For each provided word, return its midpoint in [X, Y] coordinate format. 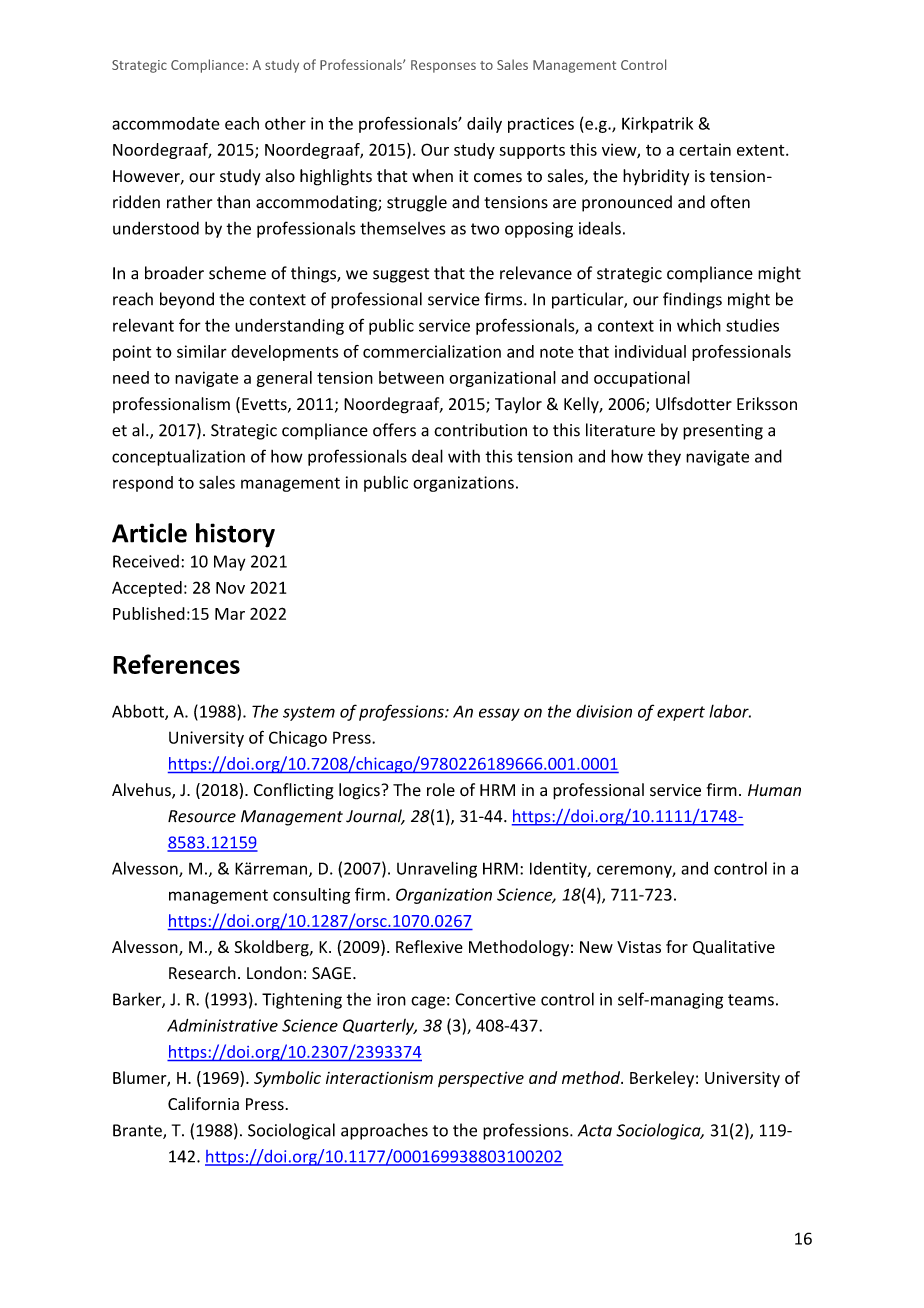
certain [705, 149]
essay [499, 714]
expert [681, 713]
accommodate [166, 123]
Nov [230, 588]
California [203, 1104]
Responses [443, 66]
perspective [481, 1079]
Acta [595, 1130]
